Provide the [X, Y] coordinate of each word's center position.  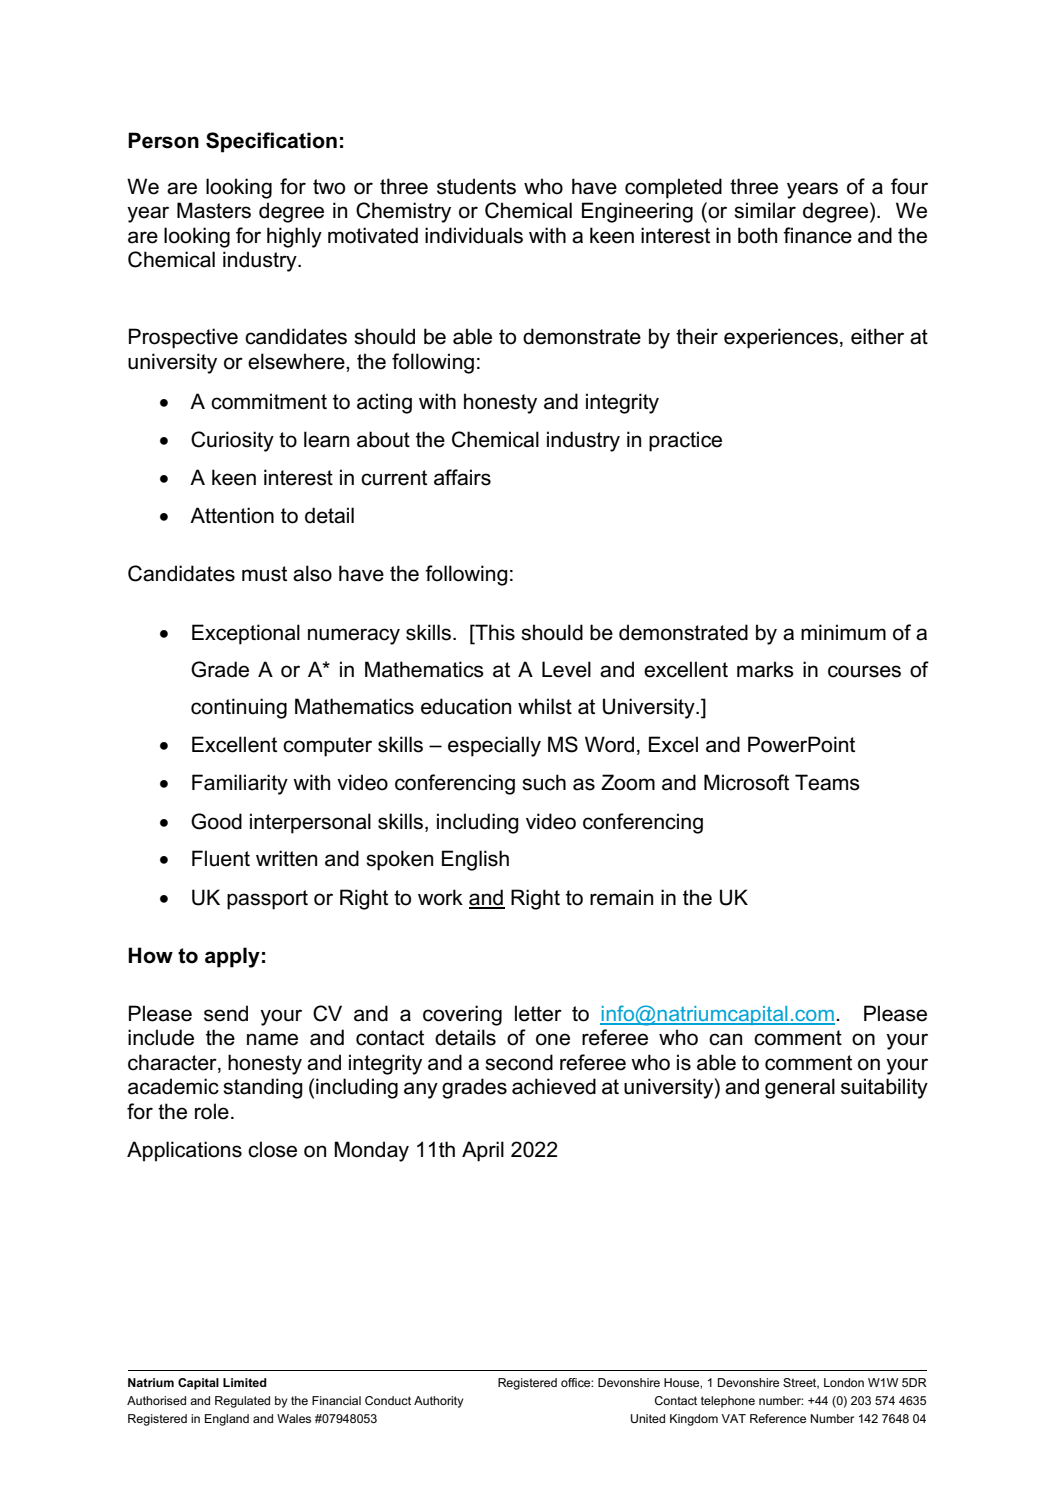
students [476, 186]
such [544, 782]
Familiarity [240, 784]
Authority [438, 1402]
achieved [554, 1086]
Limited [245, 1382]
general [800, 1088]
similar [765, 210]
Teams [827, 782]
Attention [232, 515]
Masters [214, 210]
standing [263, 1088]
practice [685, 441]
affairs [462, 477]
